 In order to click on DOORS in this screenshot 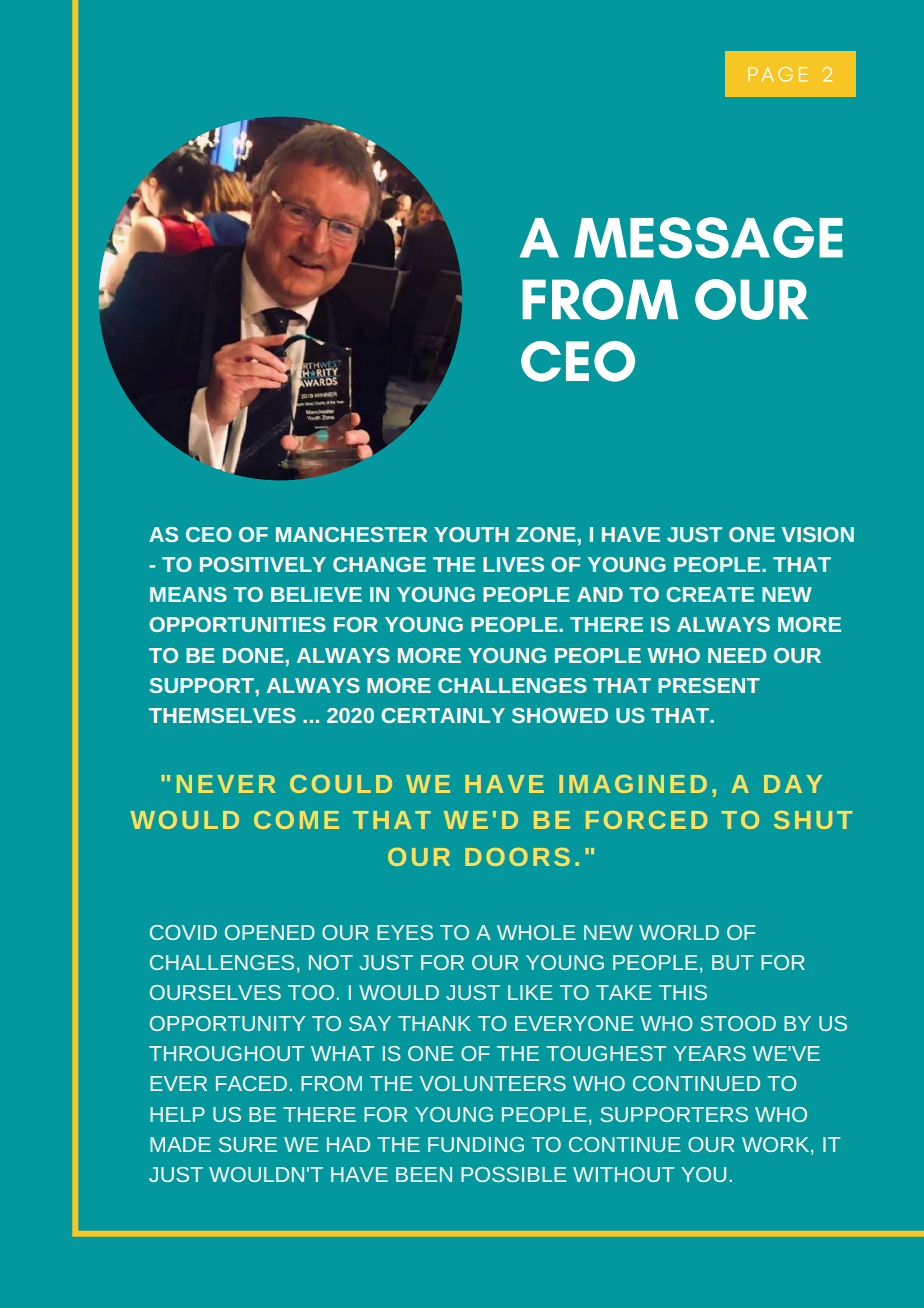, I will do `click(518, 857)`.
